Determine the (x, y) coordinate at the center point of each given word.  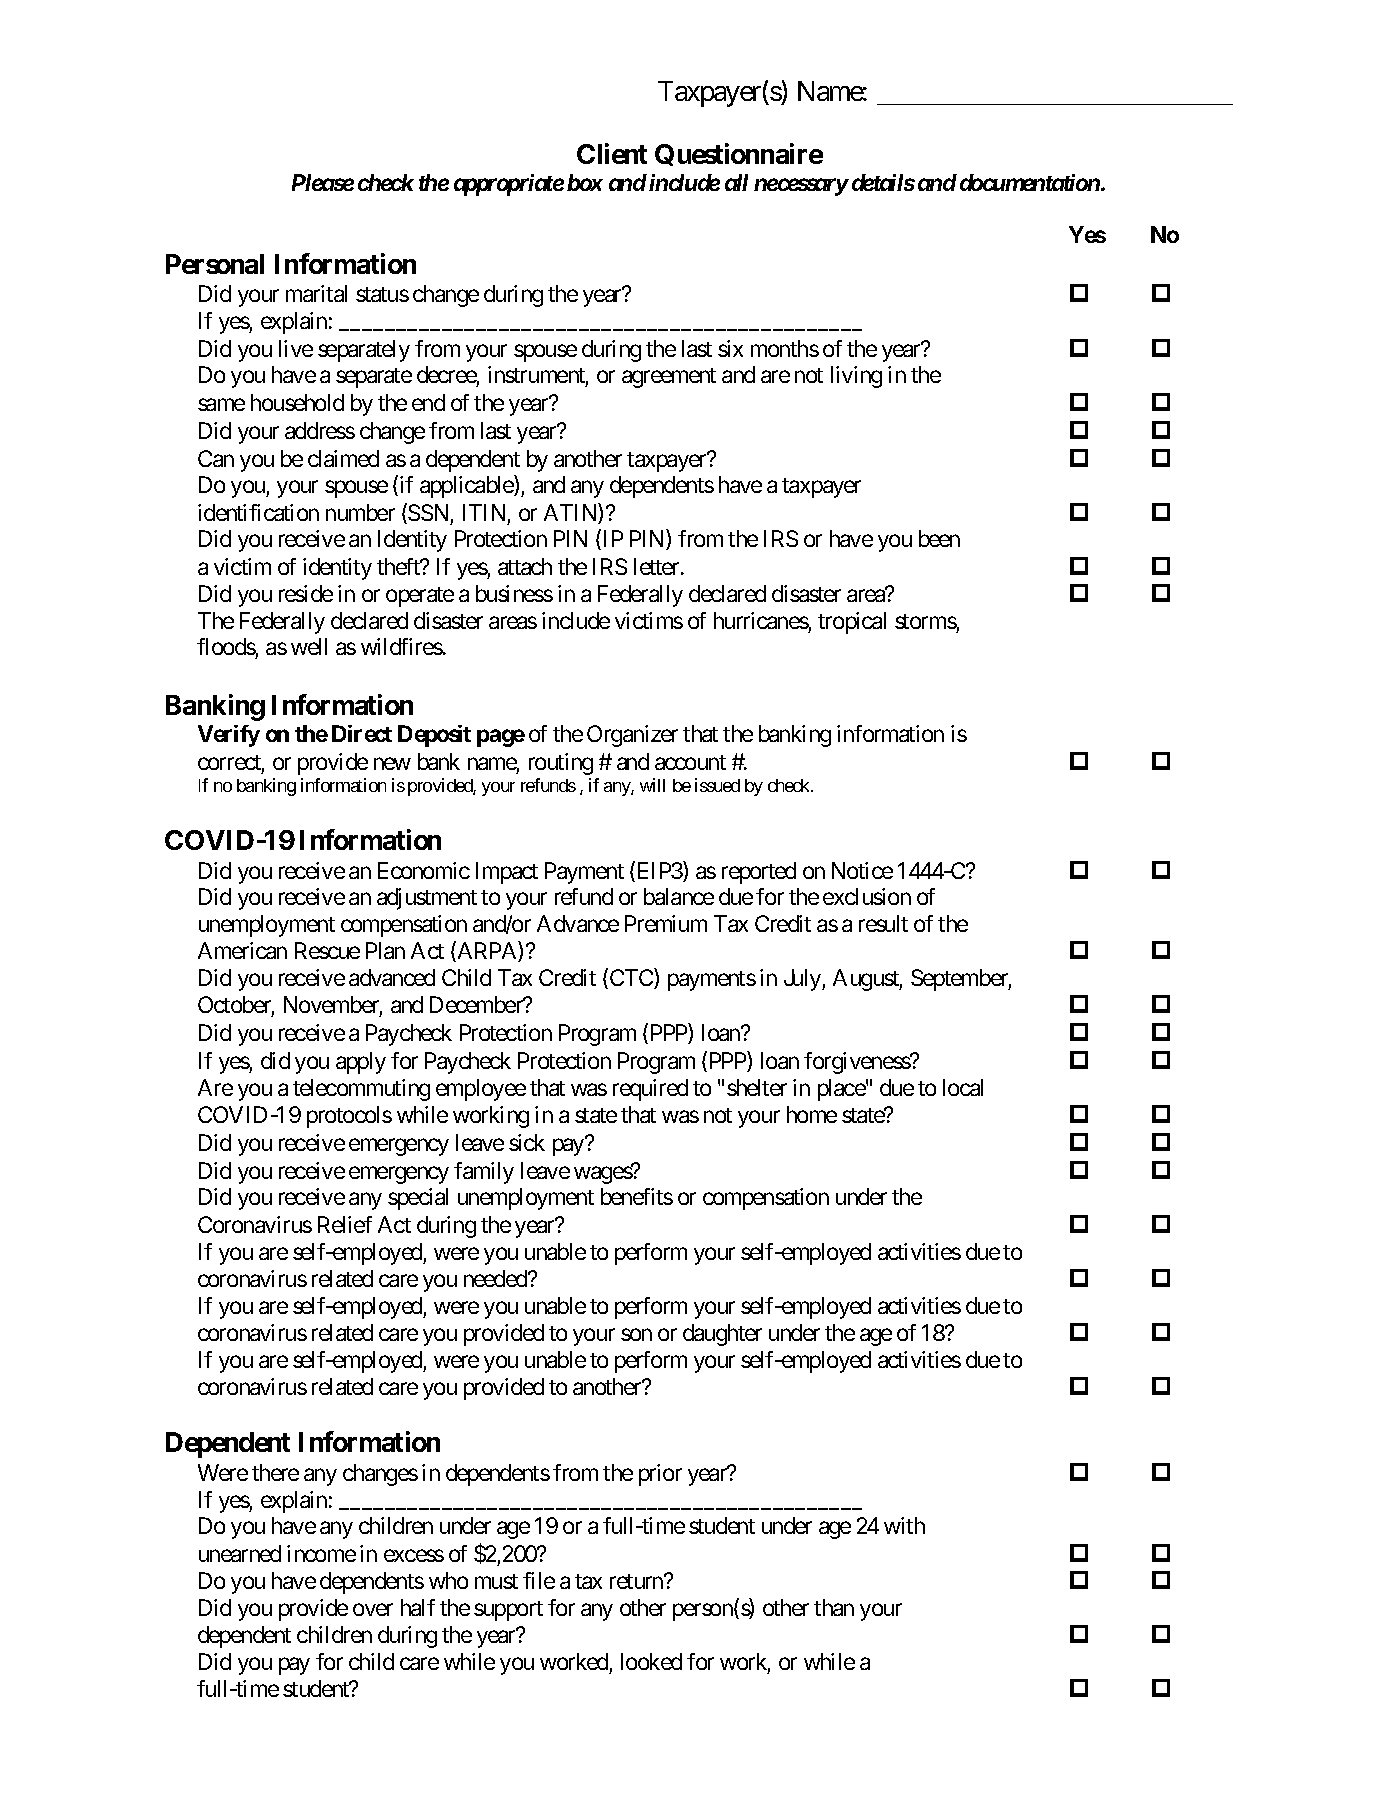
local (963, 1087)
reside (306, 593)
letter (658, 566)
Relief (345, 1224)
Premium (666, 923)
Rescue (327, 950)
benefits (637, 1196)
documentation (1028, 182)
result (883, 923)
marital (316, 293)
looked (651, 1661)
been (939, 538)
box (585, 182)
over (373, 1609)
